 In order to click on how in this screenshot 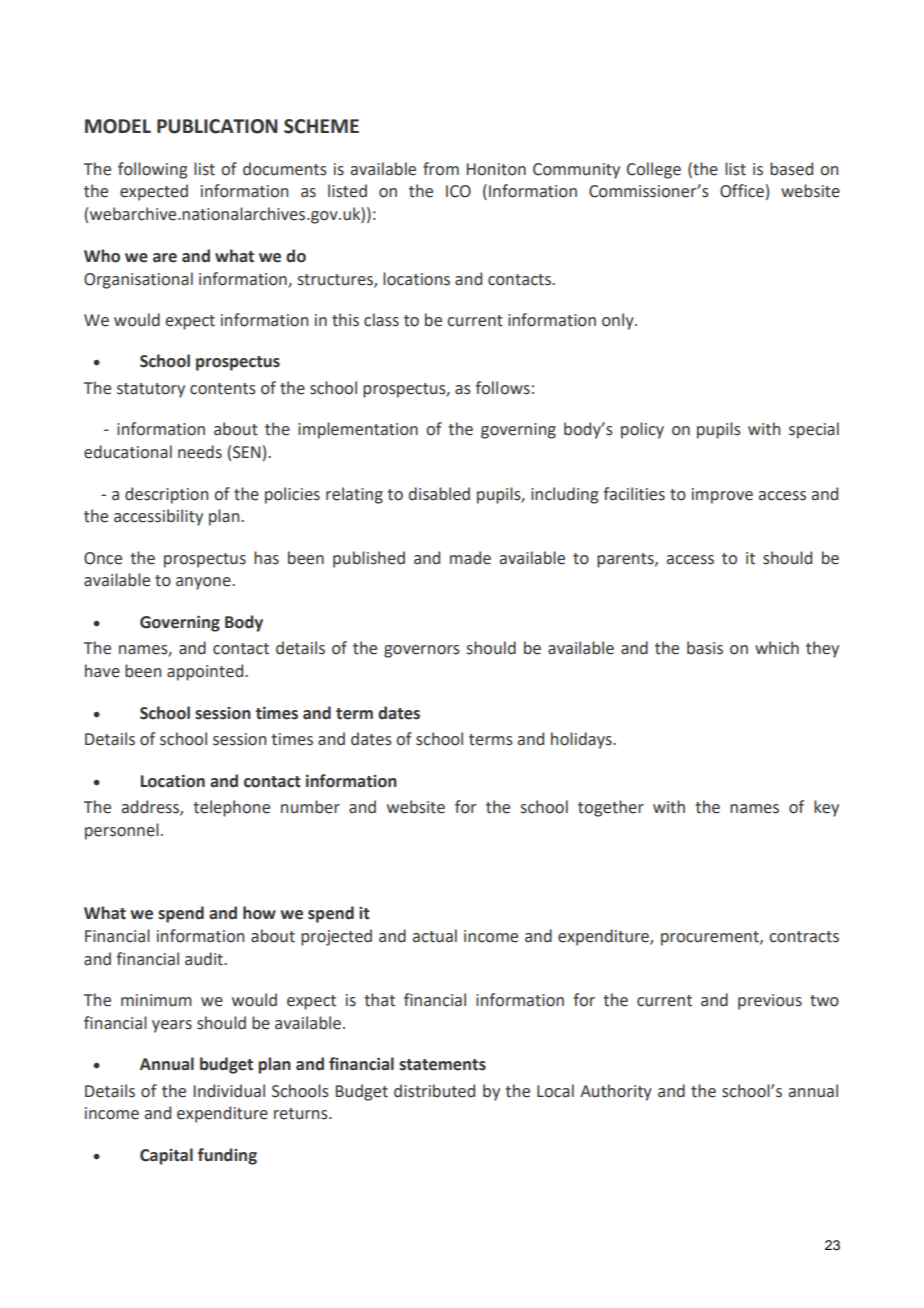, I will do `click(259, 913)`.
